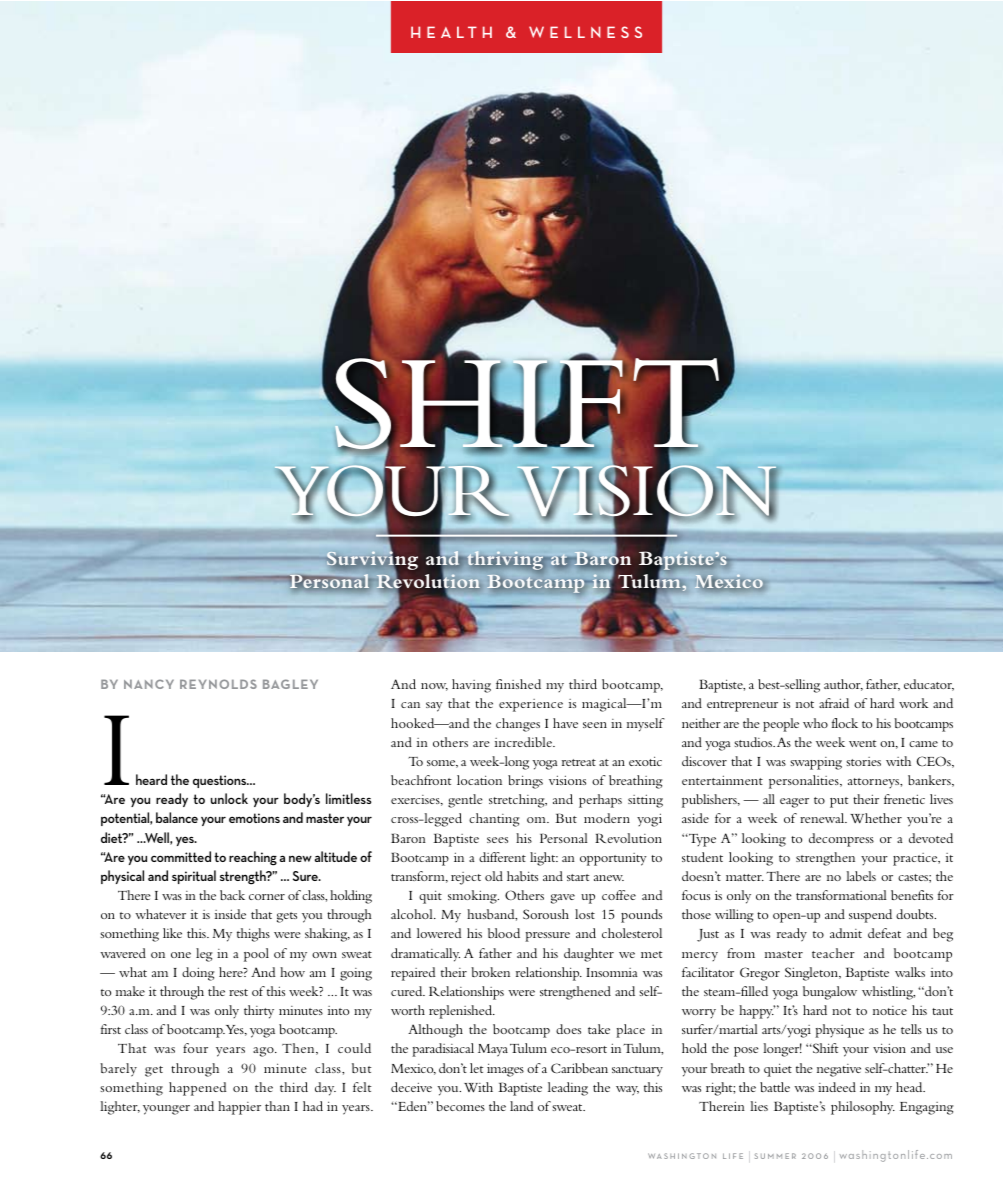 This page has height=1204, width=1003. Describe the element at coordinates (198, 974) in the page. I see `doing` at that location.
